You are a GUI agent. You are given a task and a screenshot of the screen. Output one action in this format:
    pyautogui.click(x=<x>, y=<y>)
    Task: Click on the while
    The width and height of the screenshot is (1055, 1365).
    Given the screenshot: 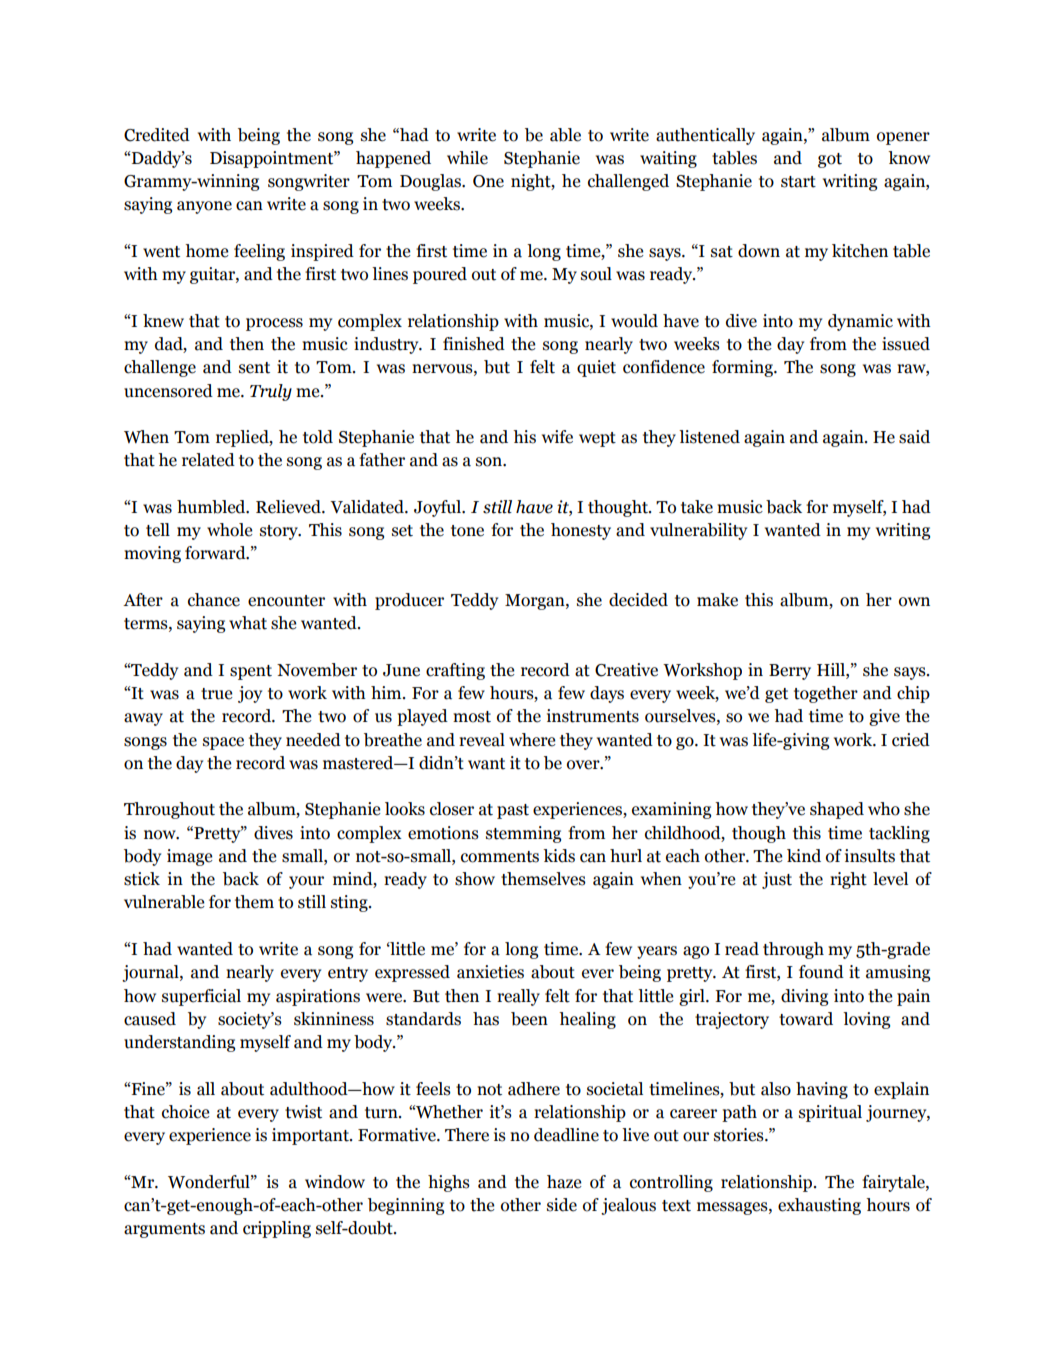 What is the action you would take?
    pyautogui.click(x=467, y=158)
